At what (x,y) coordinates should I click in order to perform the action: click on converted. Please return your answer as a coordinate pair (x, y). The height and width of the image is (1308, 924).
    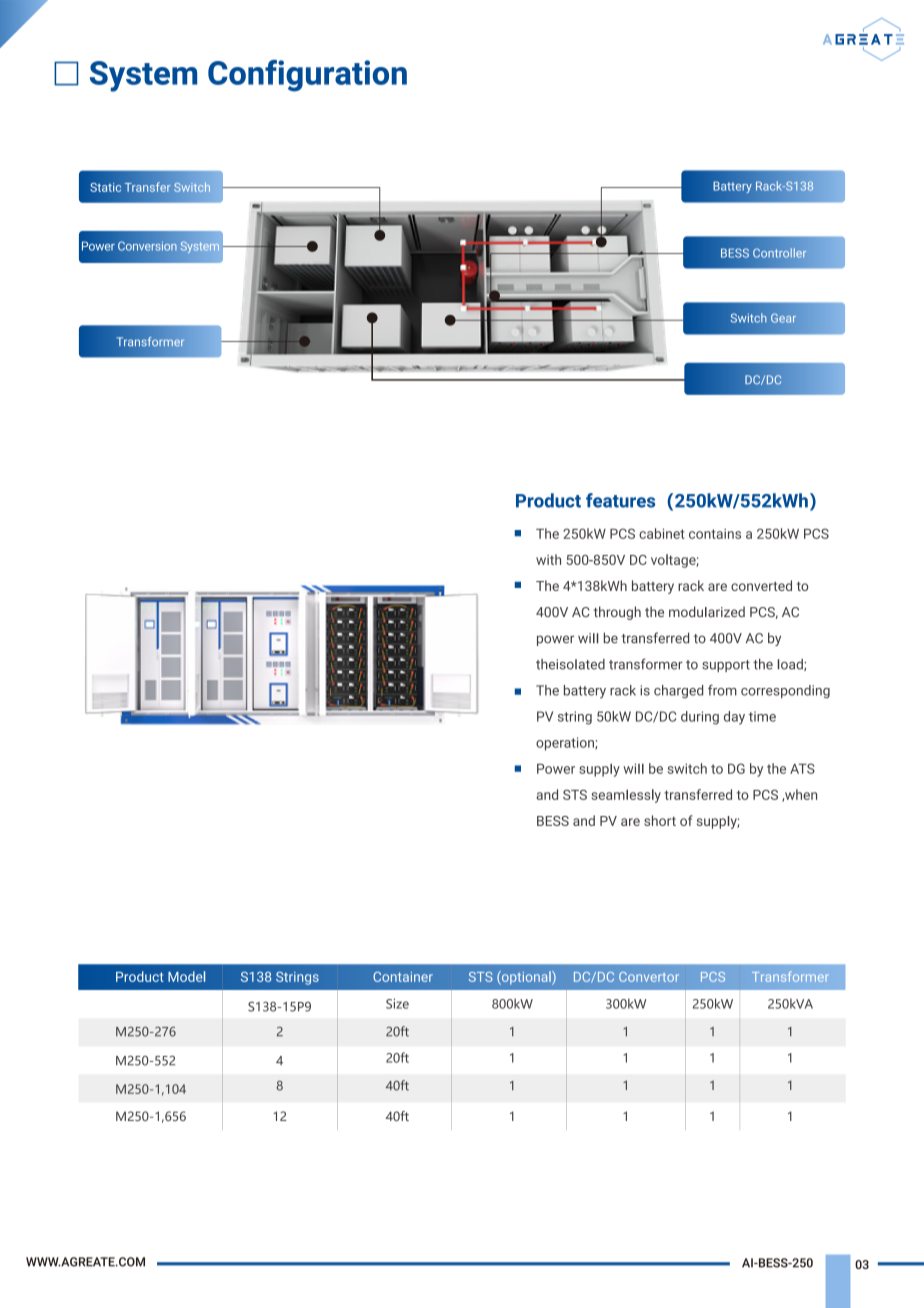
    Looking at the image, I should click on (761, 585).
